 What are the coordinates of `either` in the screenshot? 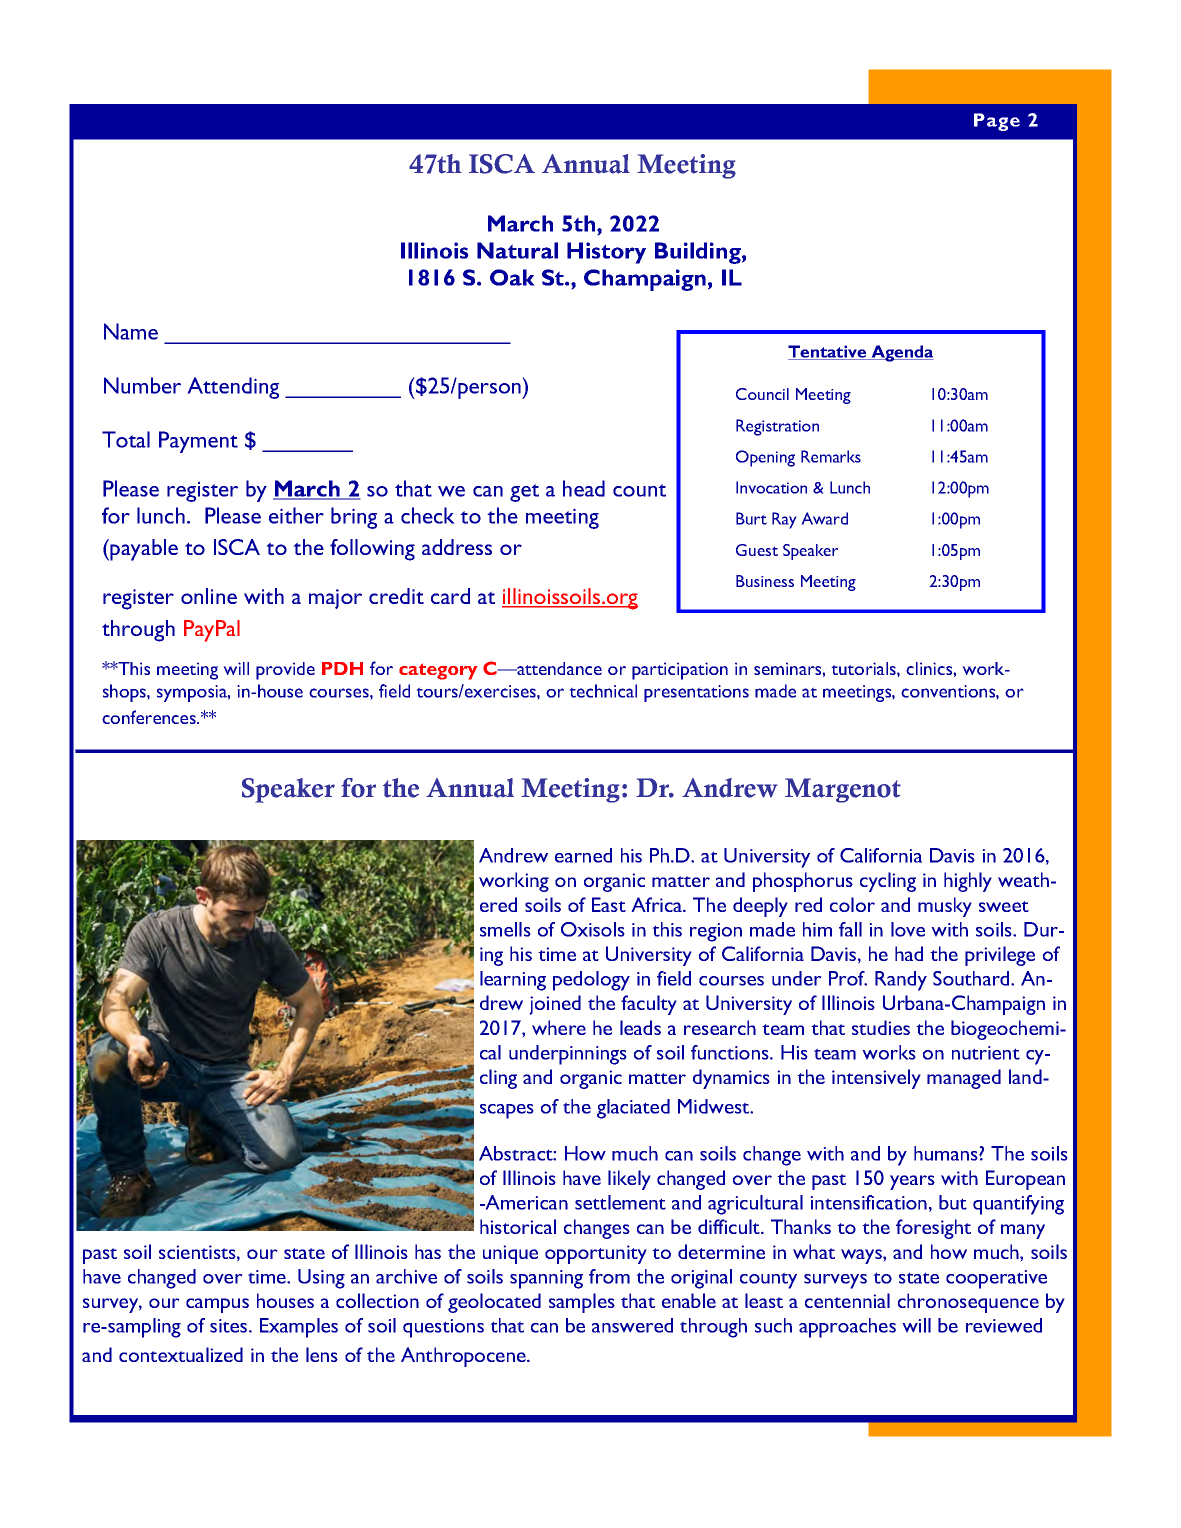 It's located at (296, 515).
